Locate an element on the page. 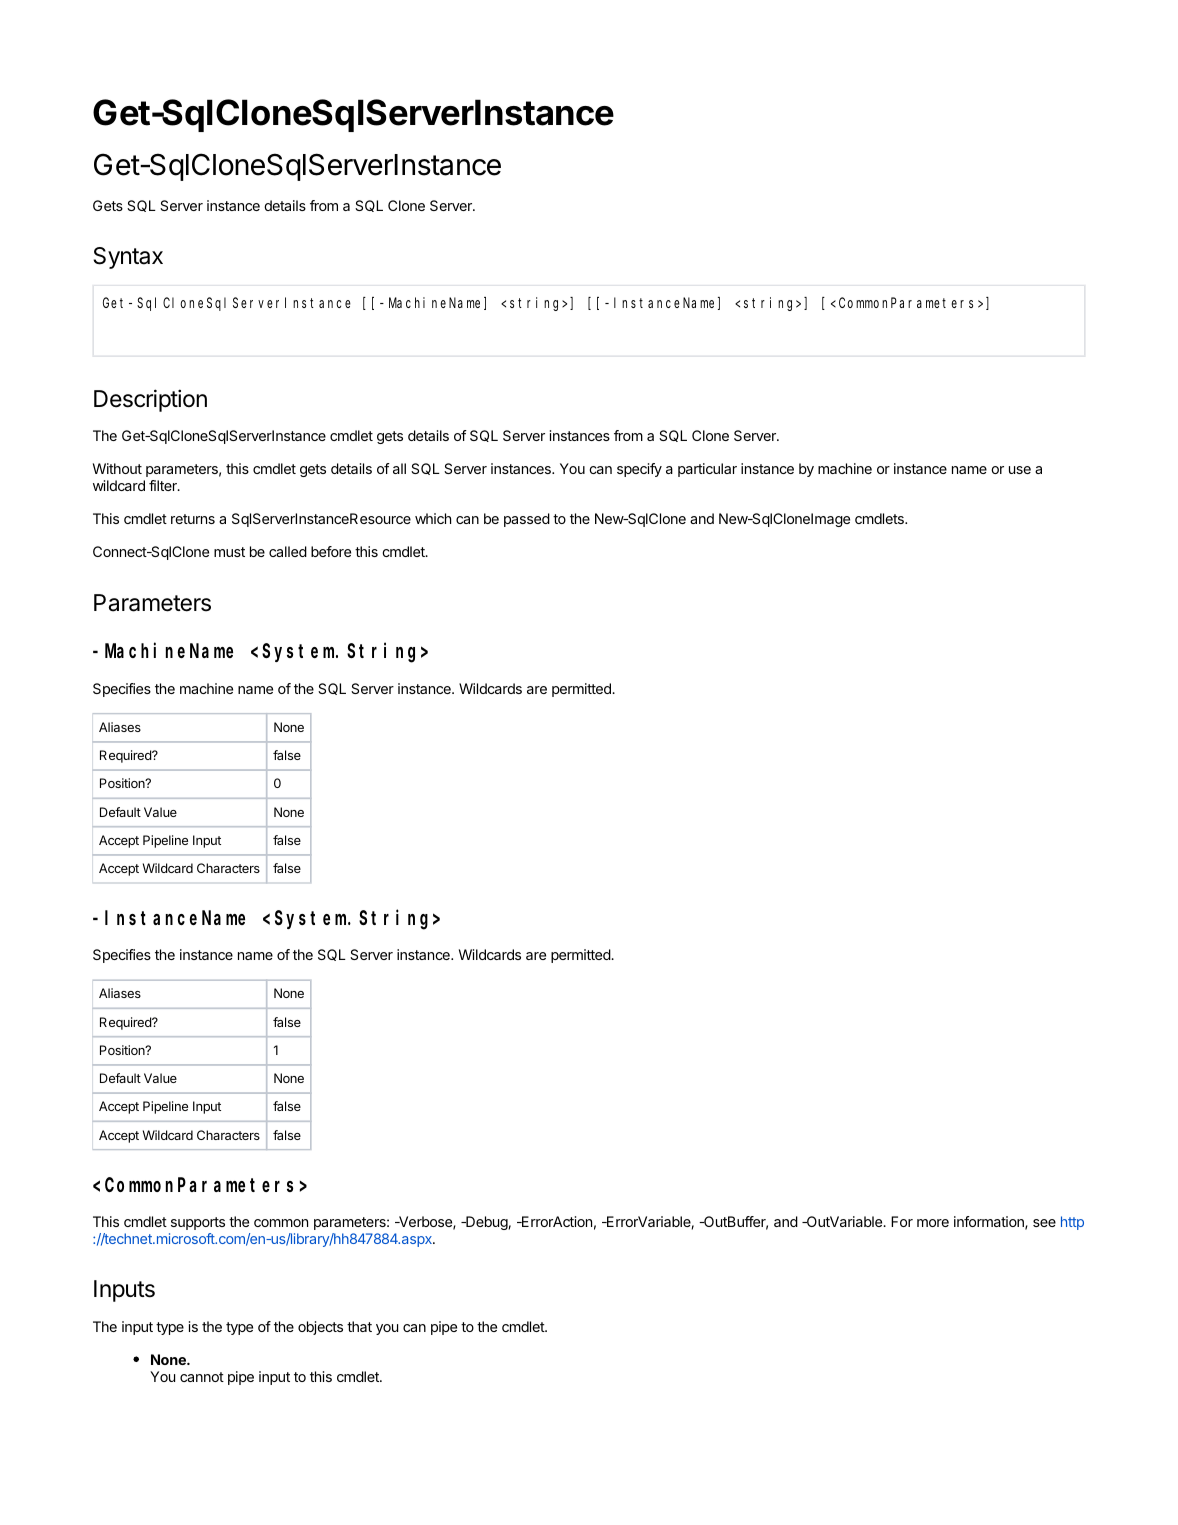 The image size is (1178, 1525). before is located at coordinates (331, 551).
